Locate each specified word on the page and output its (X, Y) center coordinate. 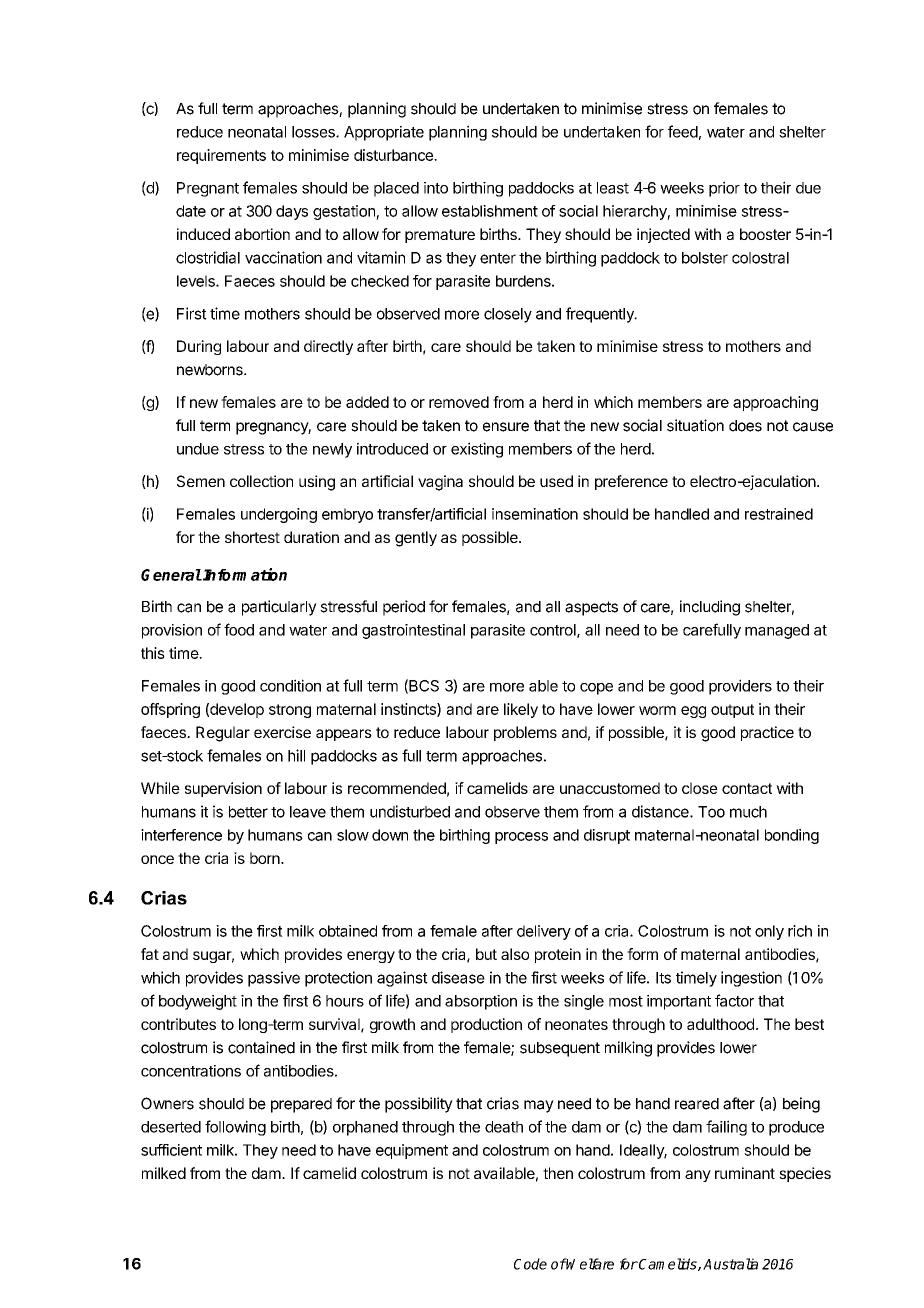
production (486, 1025)
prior (724, 189)
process (521, 838)
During (199, 347)
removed (459, 402)
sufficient (171, 1150)
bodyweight (198, 1002)
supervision (223, 789)
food (239, 629)
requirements (221, 156)
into (436, 188)
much (748, 812)
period (404, 608)
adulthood (720, 1024)
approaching (775, 403)
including (710, 608)
